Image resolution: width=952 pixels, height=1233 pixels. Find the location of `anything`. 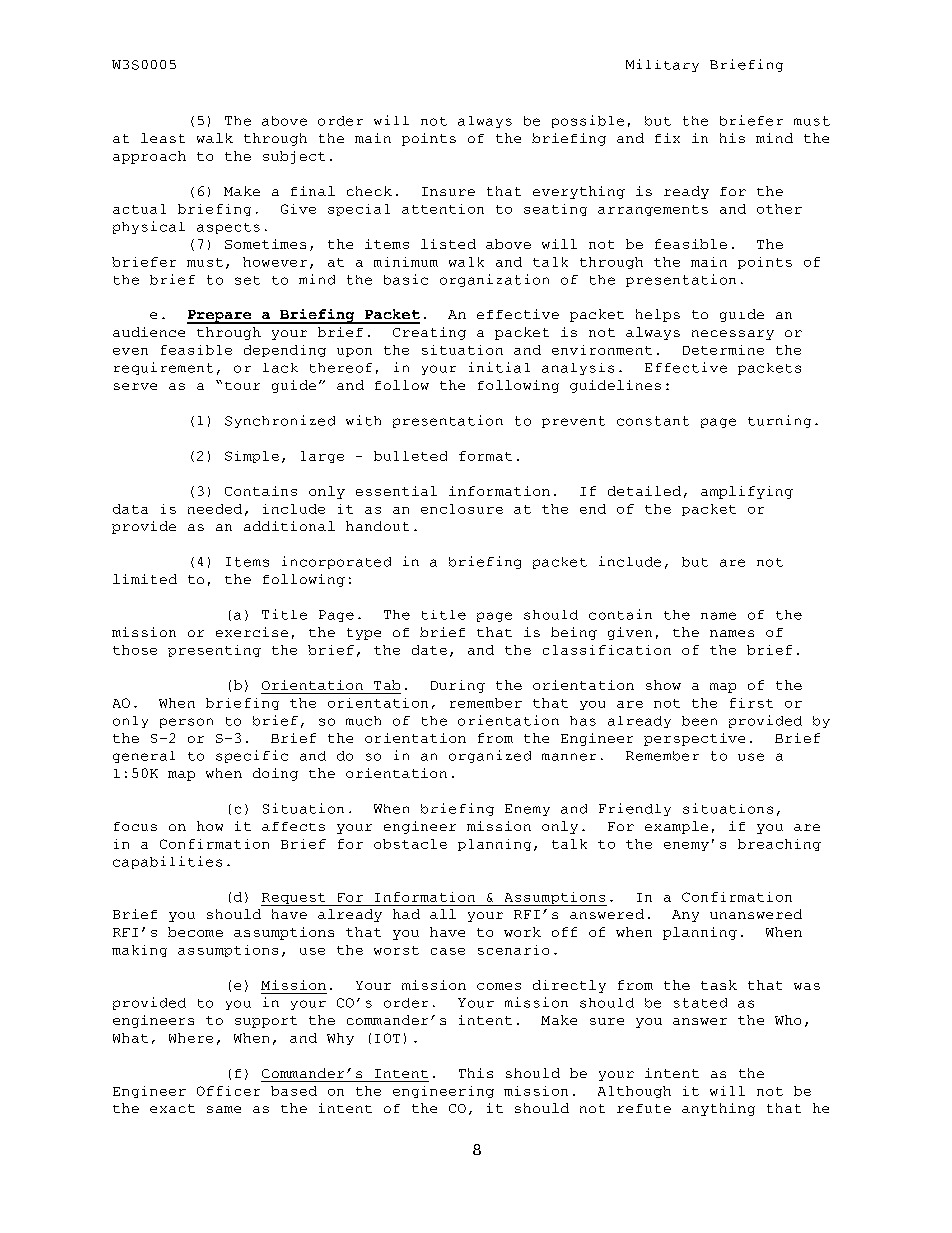

anything is located at coordinates (718, 1109).
